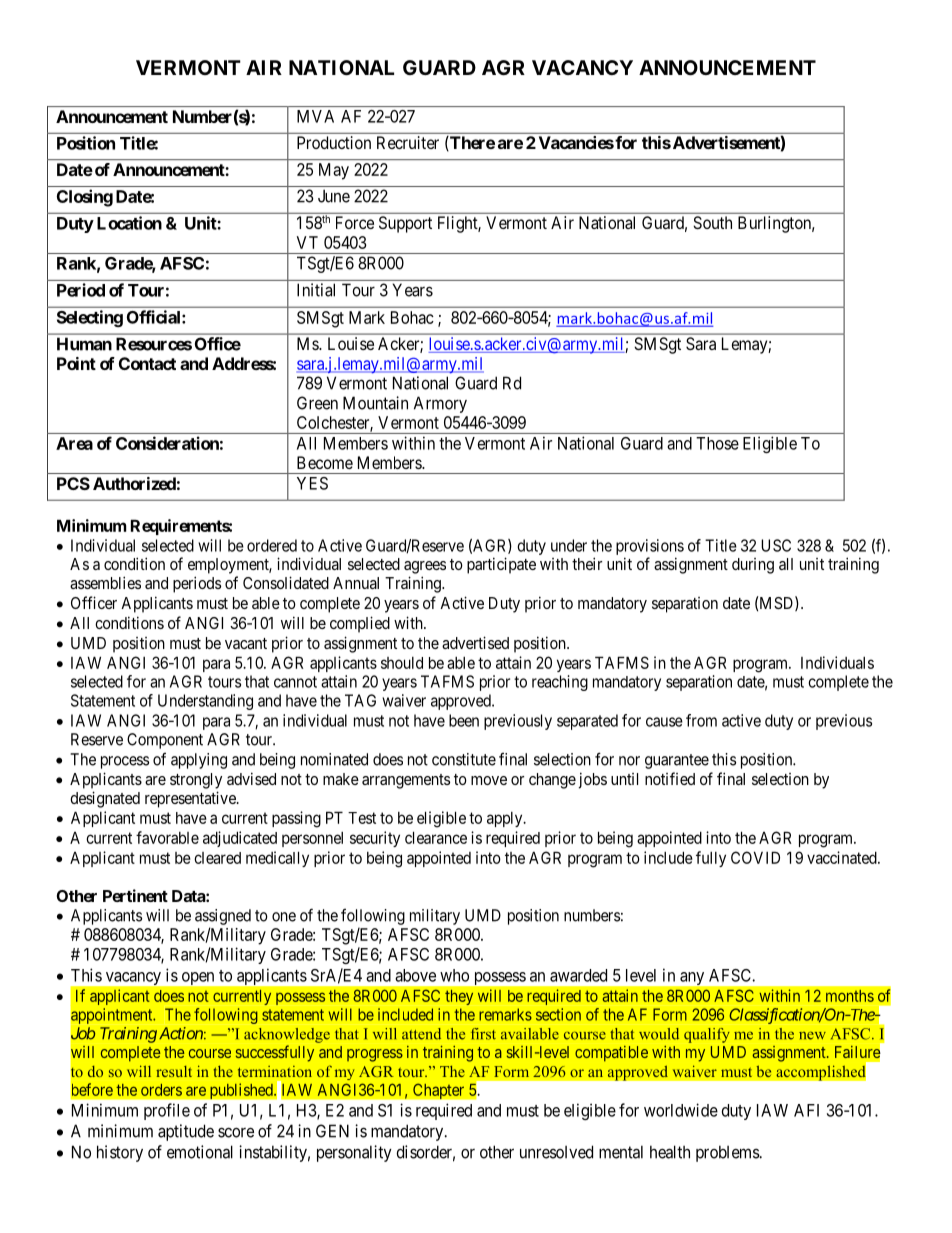  I want to click on Those, so click(717, 443).
